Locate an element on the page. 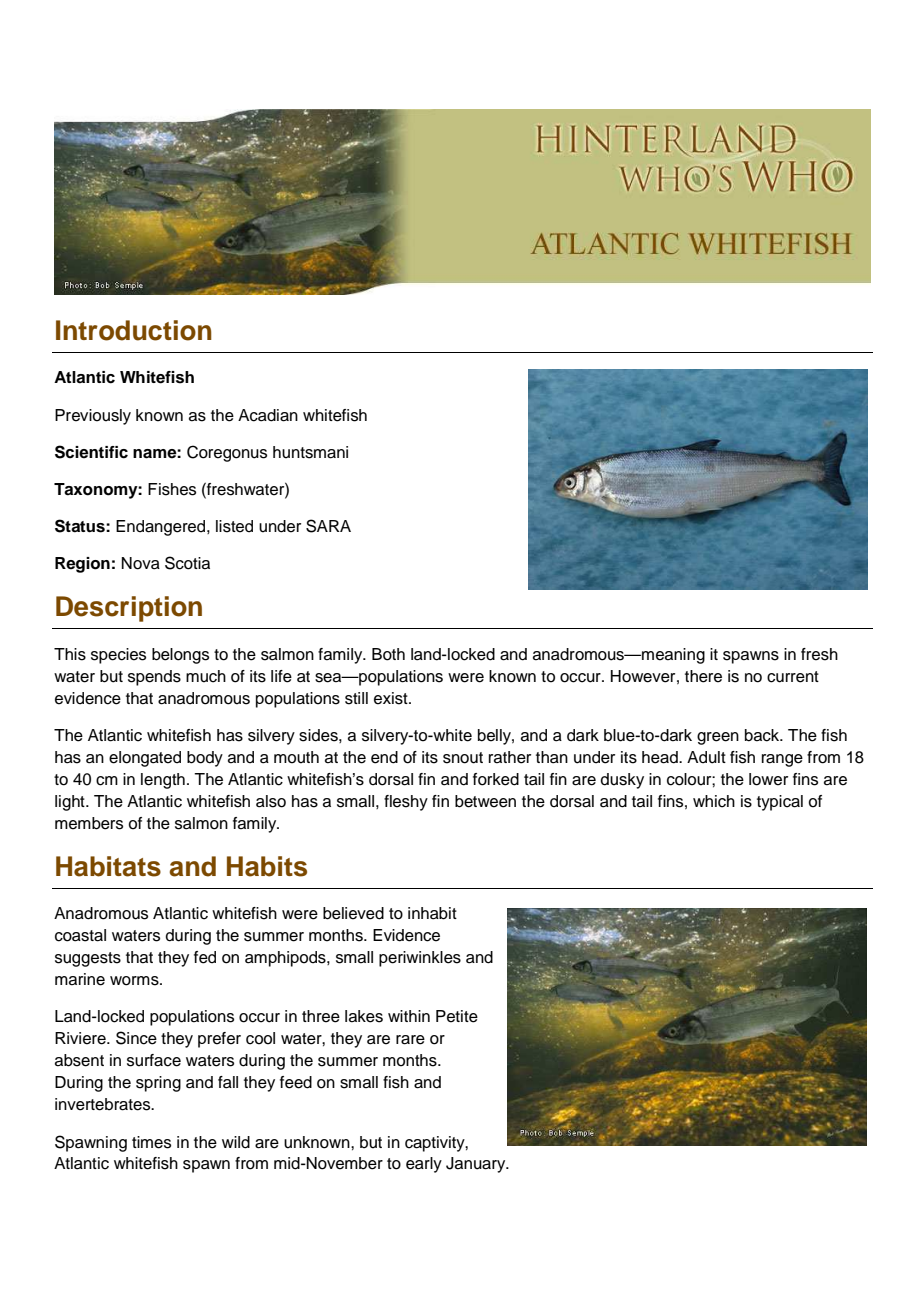 The image size is (924, 1308). Introduction is located at coordinates (134, 330).
